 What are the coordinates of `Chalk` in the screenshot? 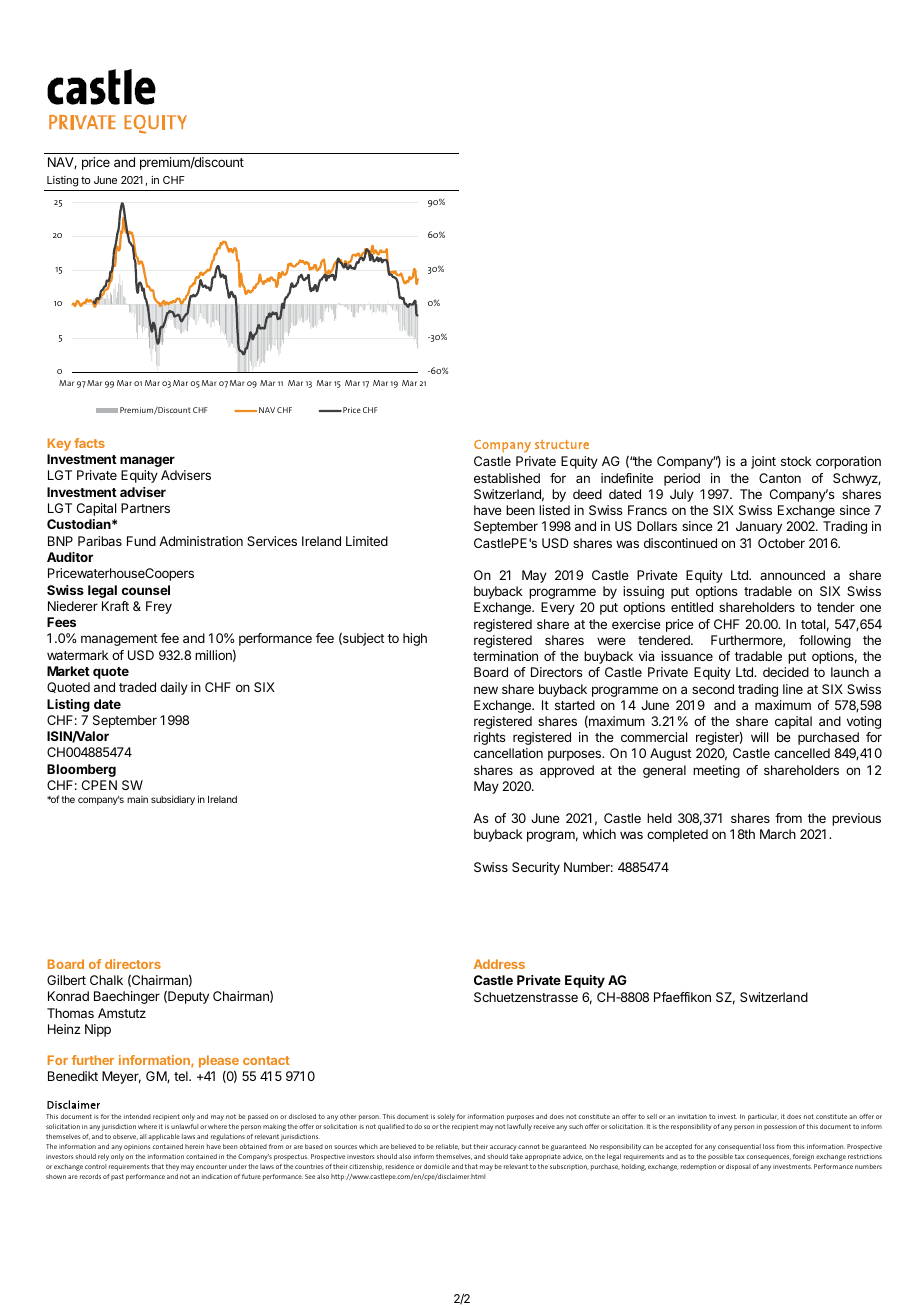 It's located at (106, 980).
